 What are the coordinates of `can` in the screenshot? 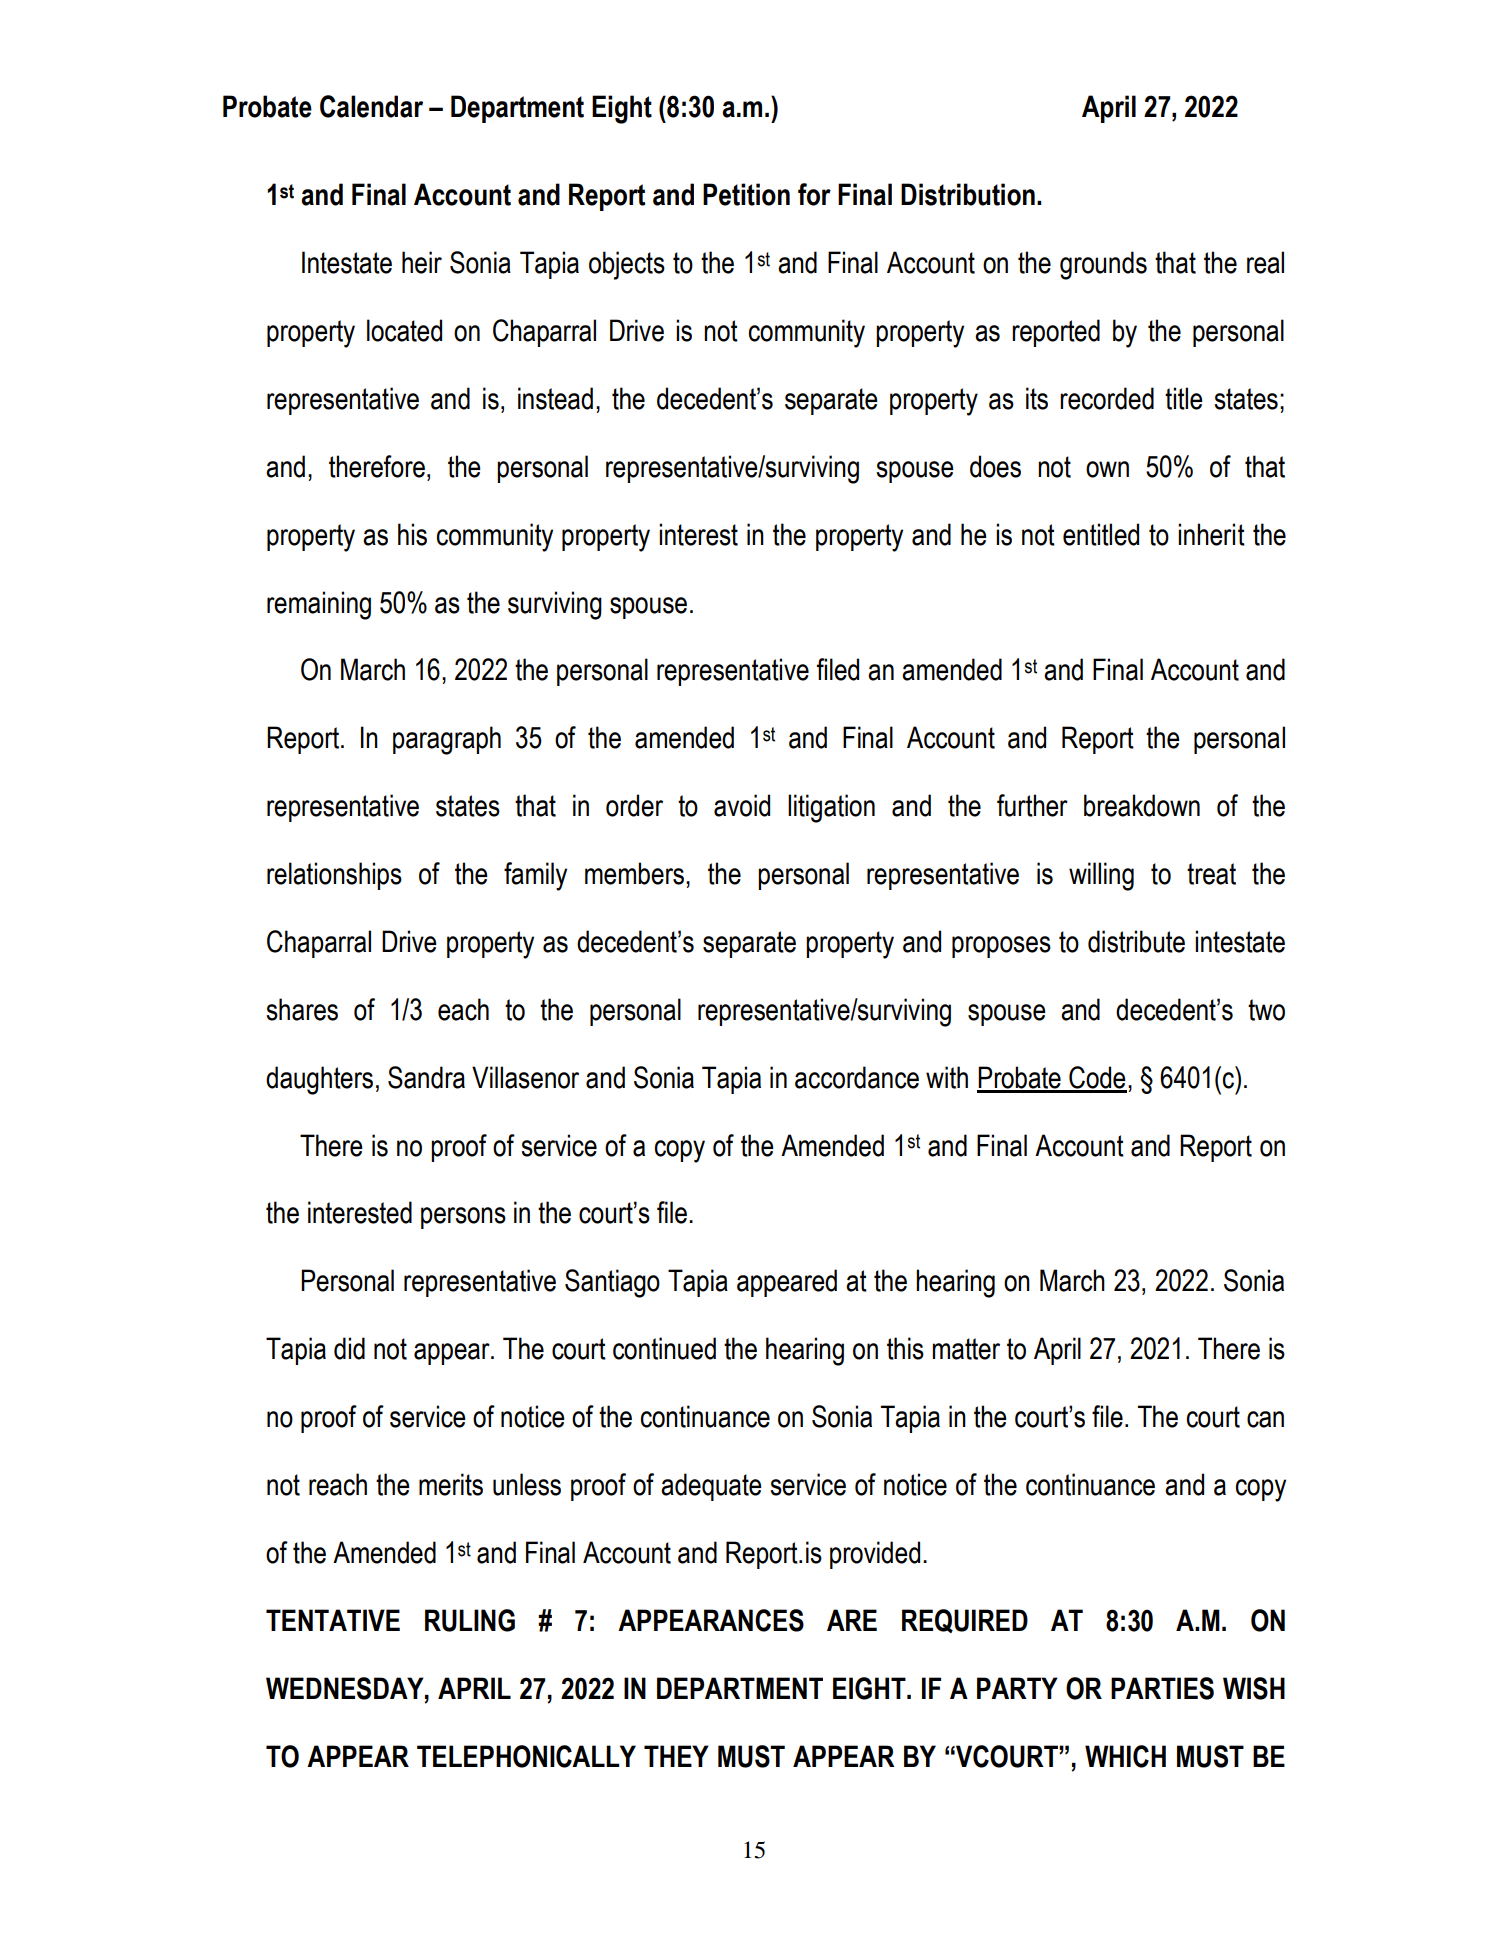 It's located at (1265, 1419).
